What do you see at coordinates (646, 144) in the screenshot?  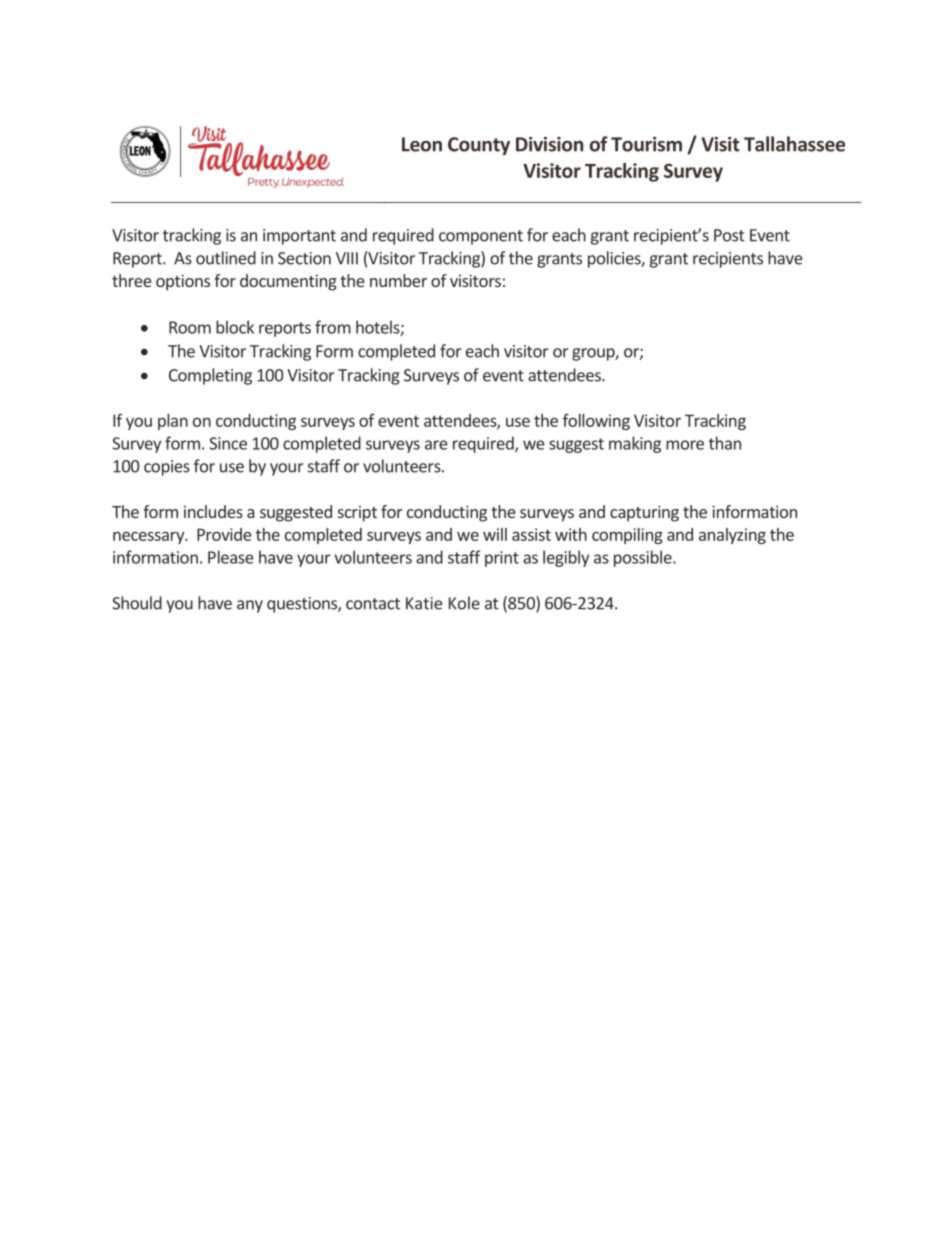 I see `Tourism` at bounding box center [646, 144].
